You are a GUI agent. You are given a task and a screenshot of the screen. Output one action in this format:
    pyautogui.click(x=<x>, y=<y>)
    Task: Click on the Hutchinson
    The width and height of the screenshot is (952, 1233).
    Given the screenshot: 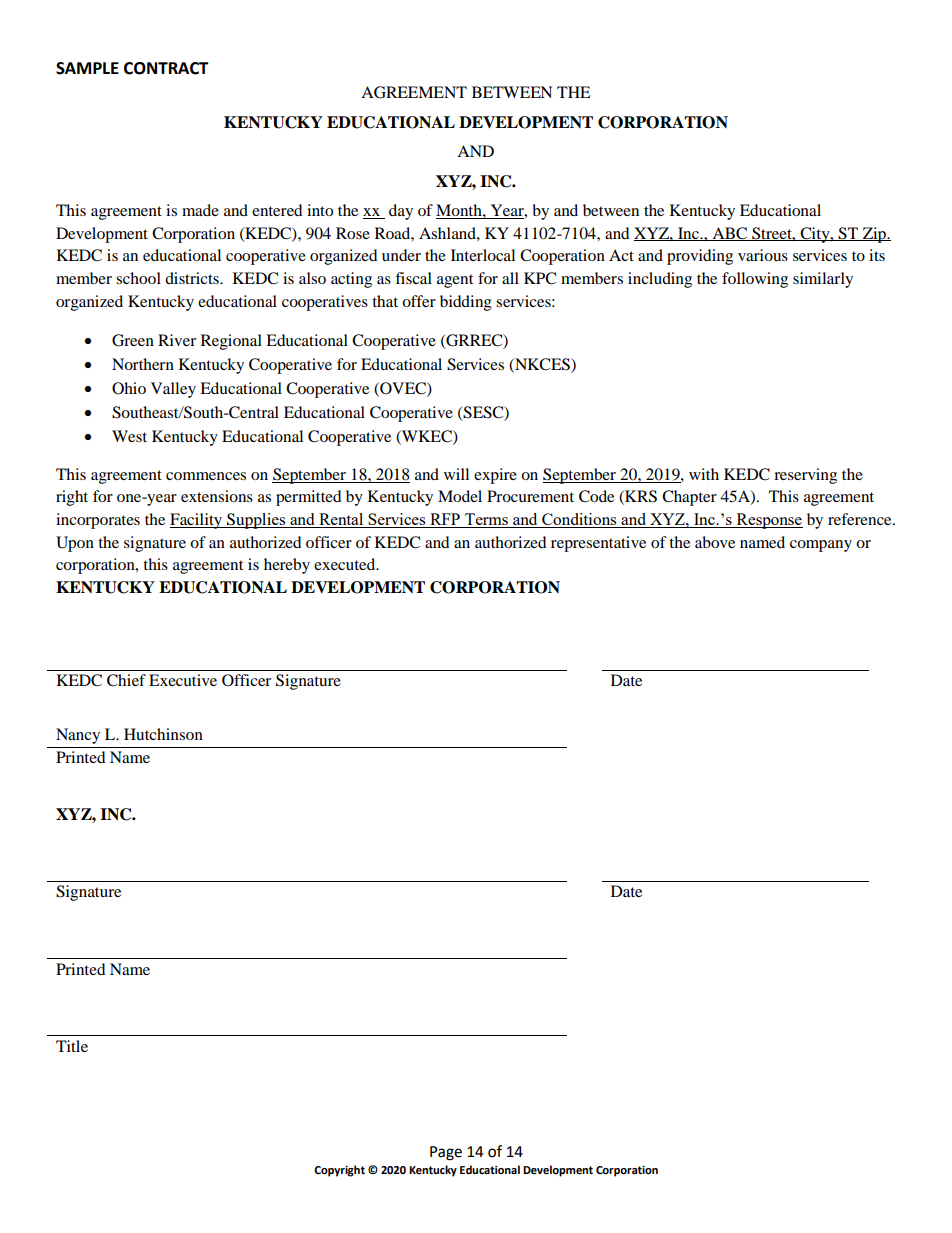 What is the action you would take?
    pyautogui.click(x=163, y=734)
